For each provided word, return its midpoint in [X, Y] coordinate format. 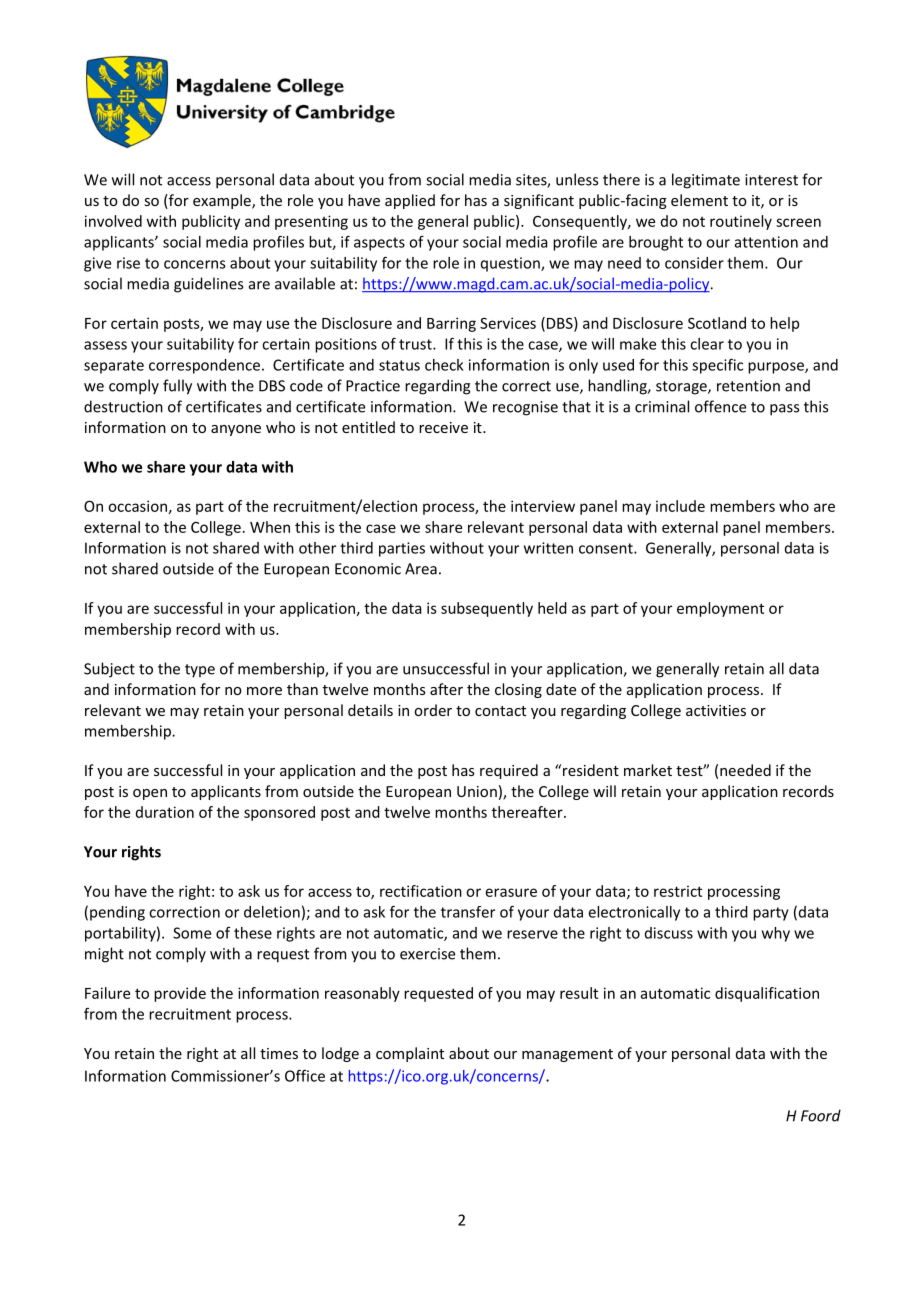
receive [443, 427]
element [699, 200]
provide [180, 994]
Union [477, 791]
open [150, 794]
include [680, 506]
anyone [236, 430]
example [223, 201]
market [648, 770]
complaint [410, 1054]
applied [410, 201]
